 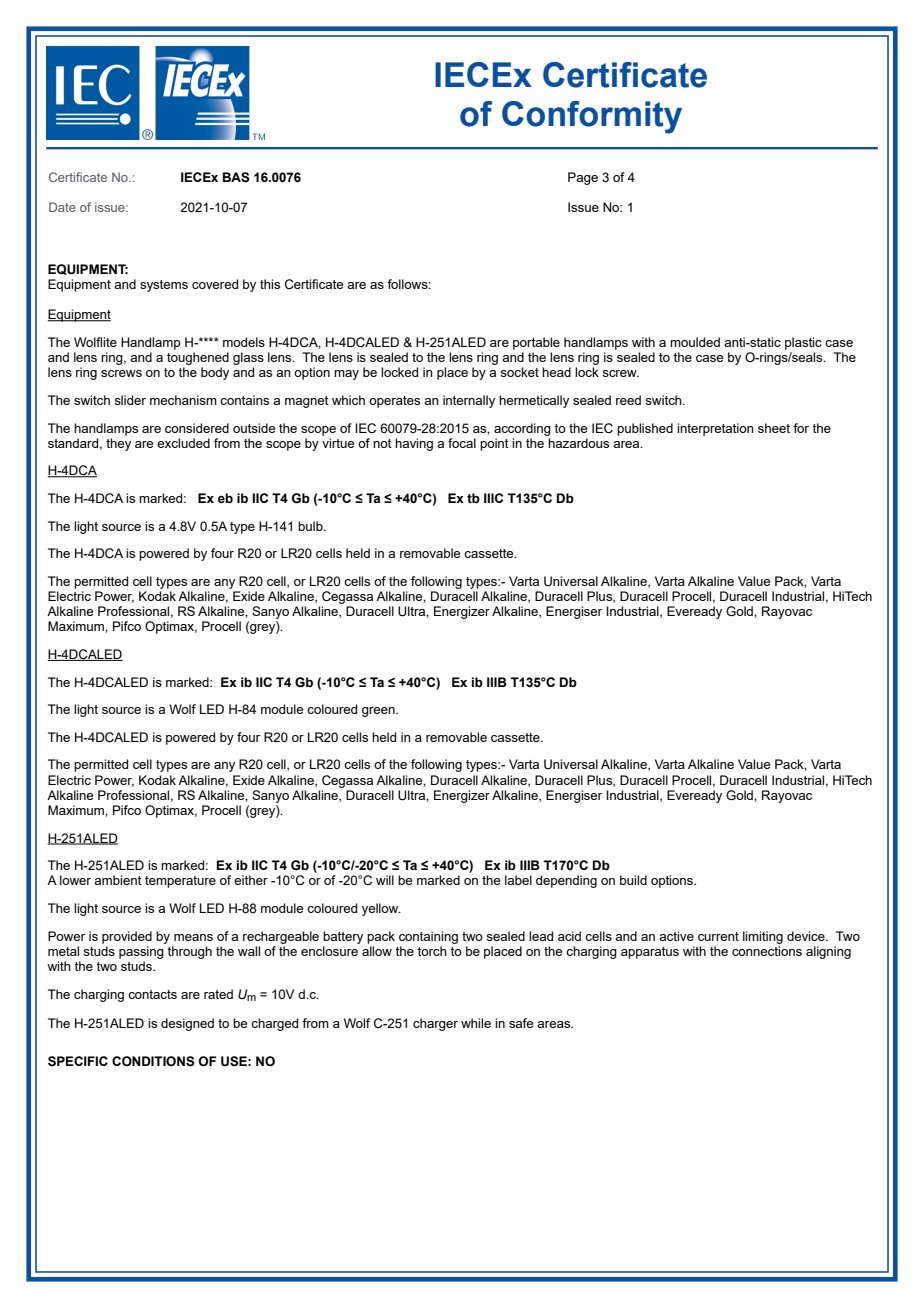 What do you see at coordinates (187, 1024) in the image?
I see `designed` at bounding box center [187, 1024].
